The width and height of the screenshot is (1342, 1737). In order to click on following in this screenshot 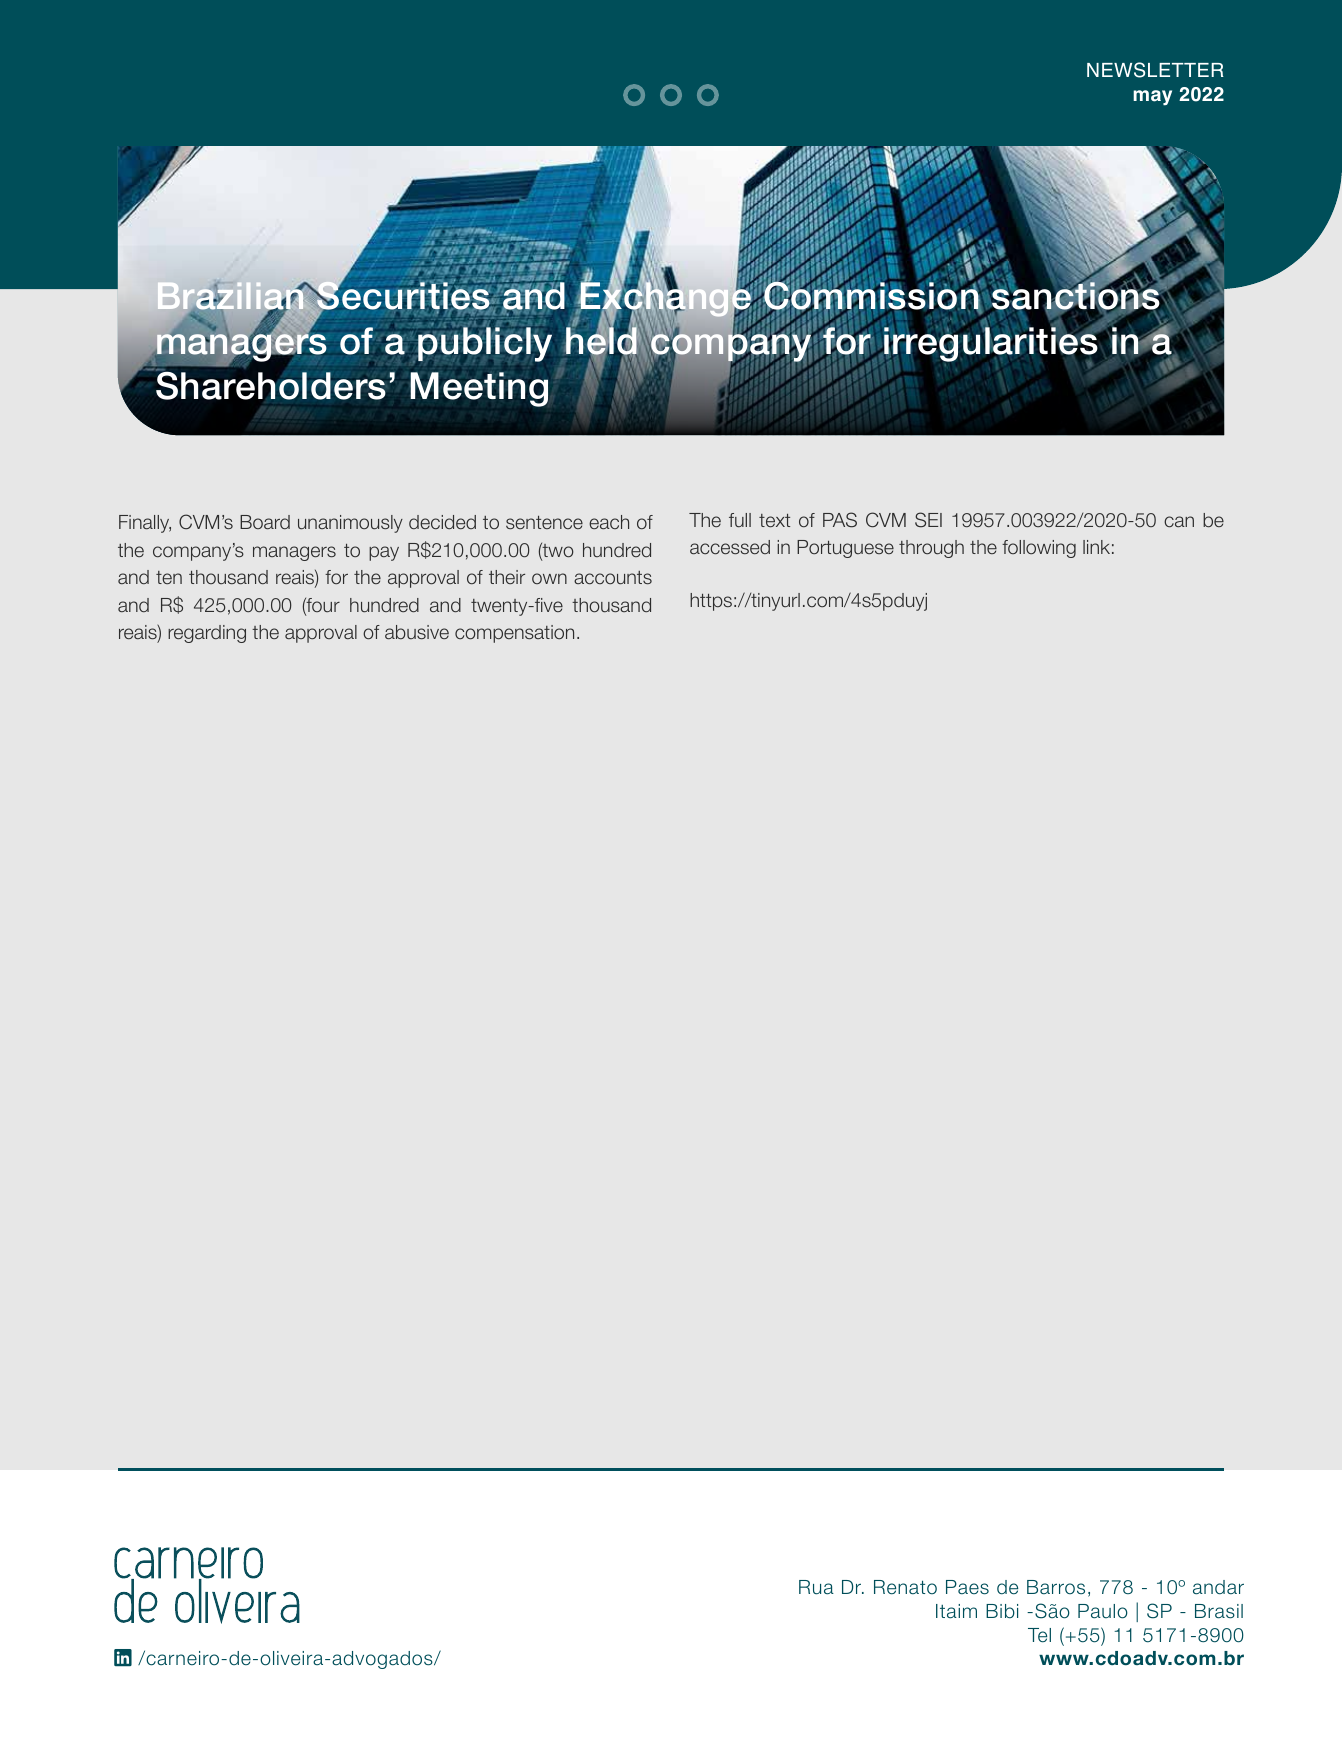, I will do `click(1039, 549)`.
